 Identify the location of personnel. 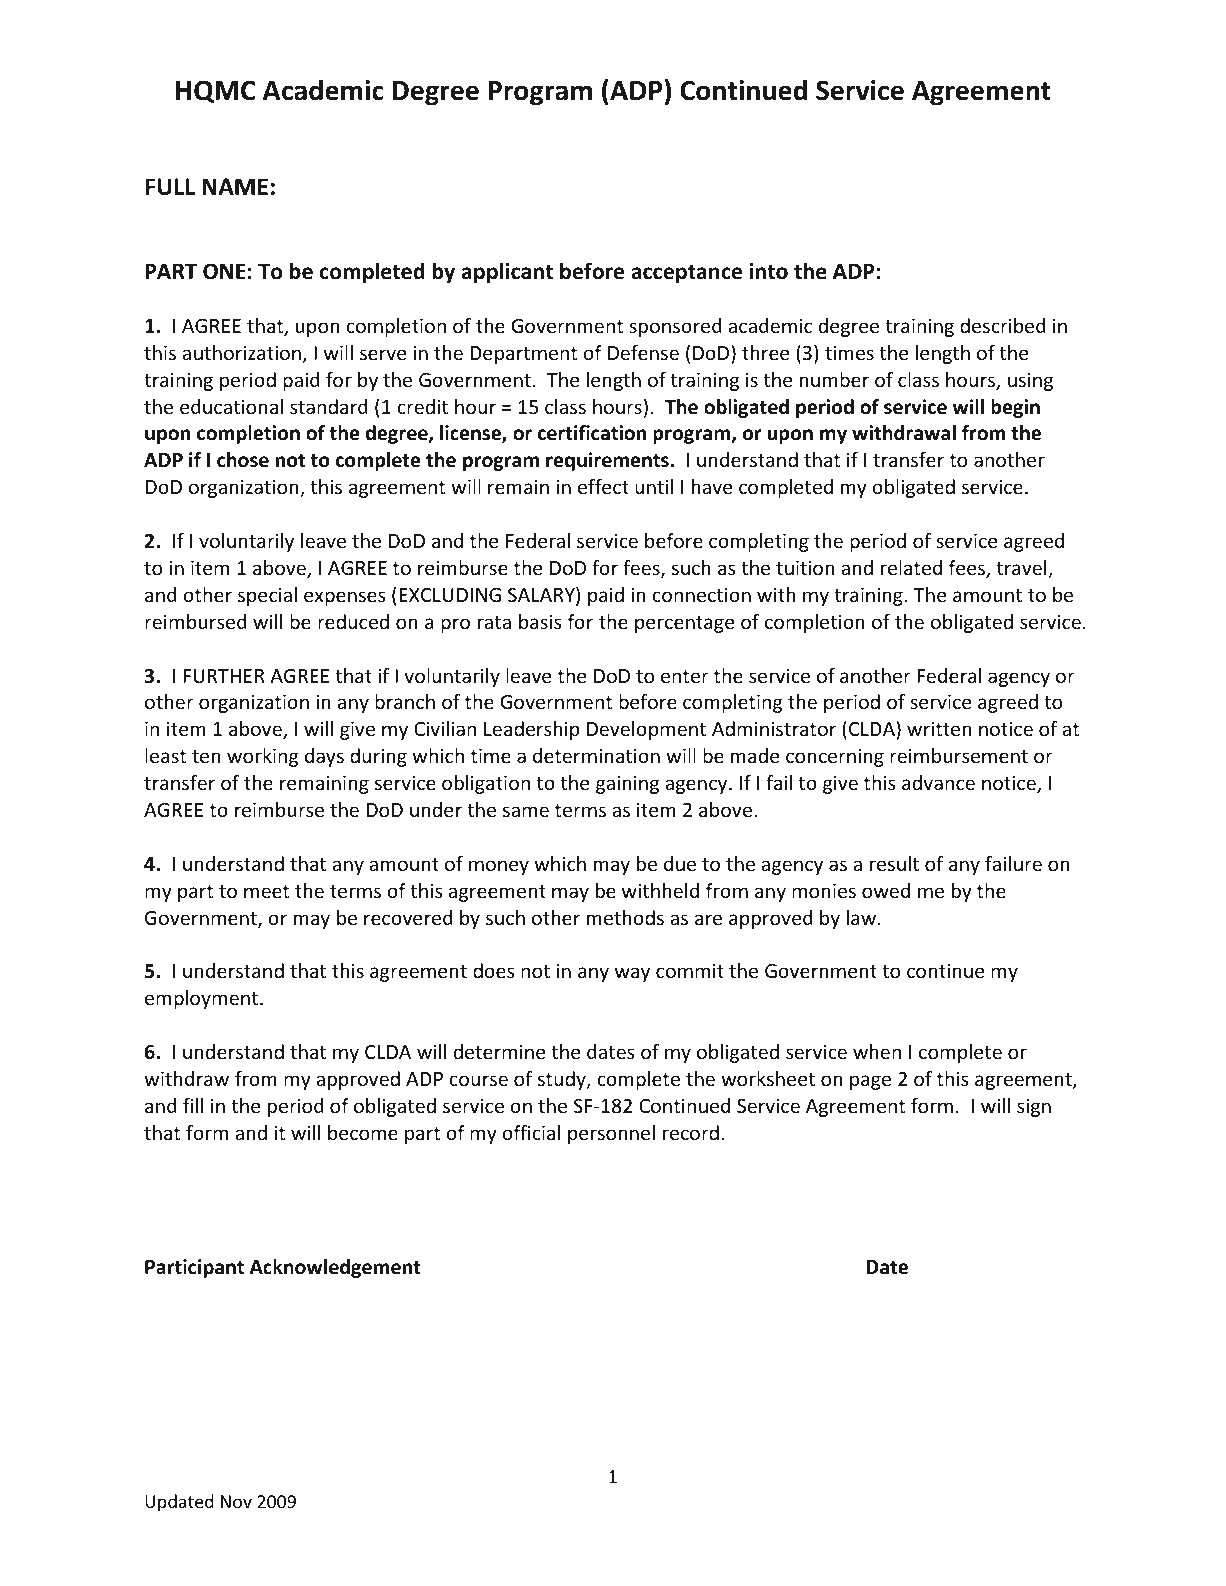
(611, 1134).
